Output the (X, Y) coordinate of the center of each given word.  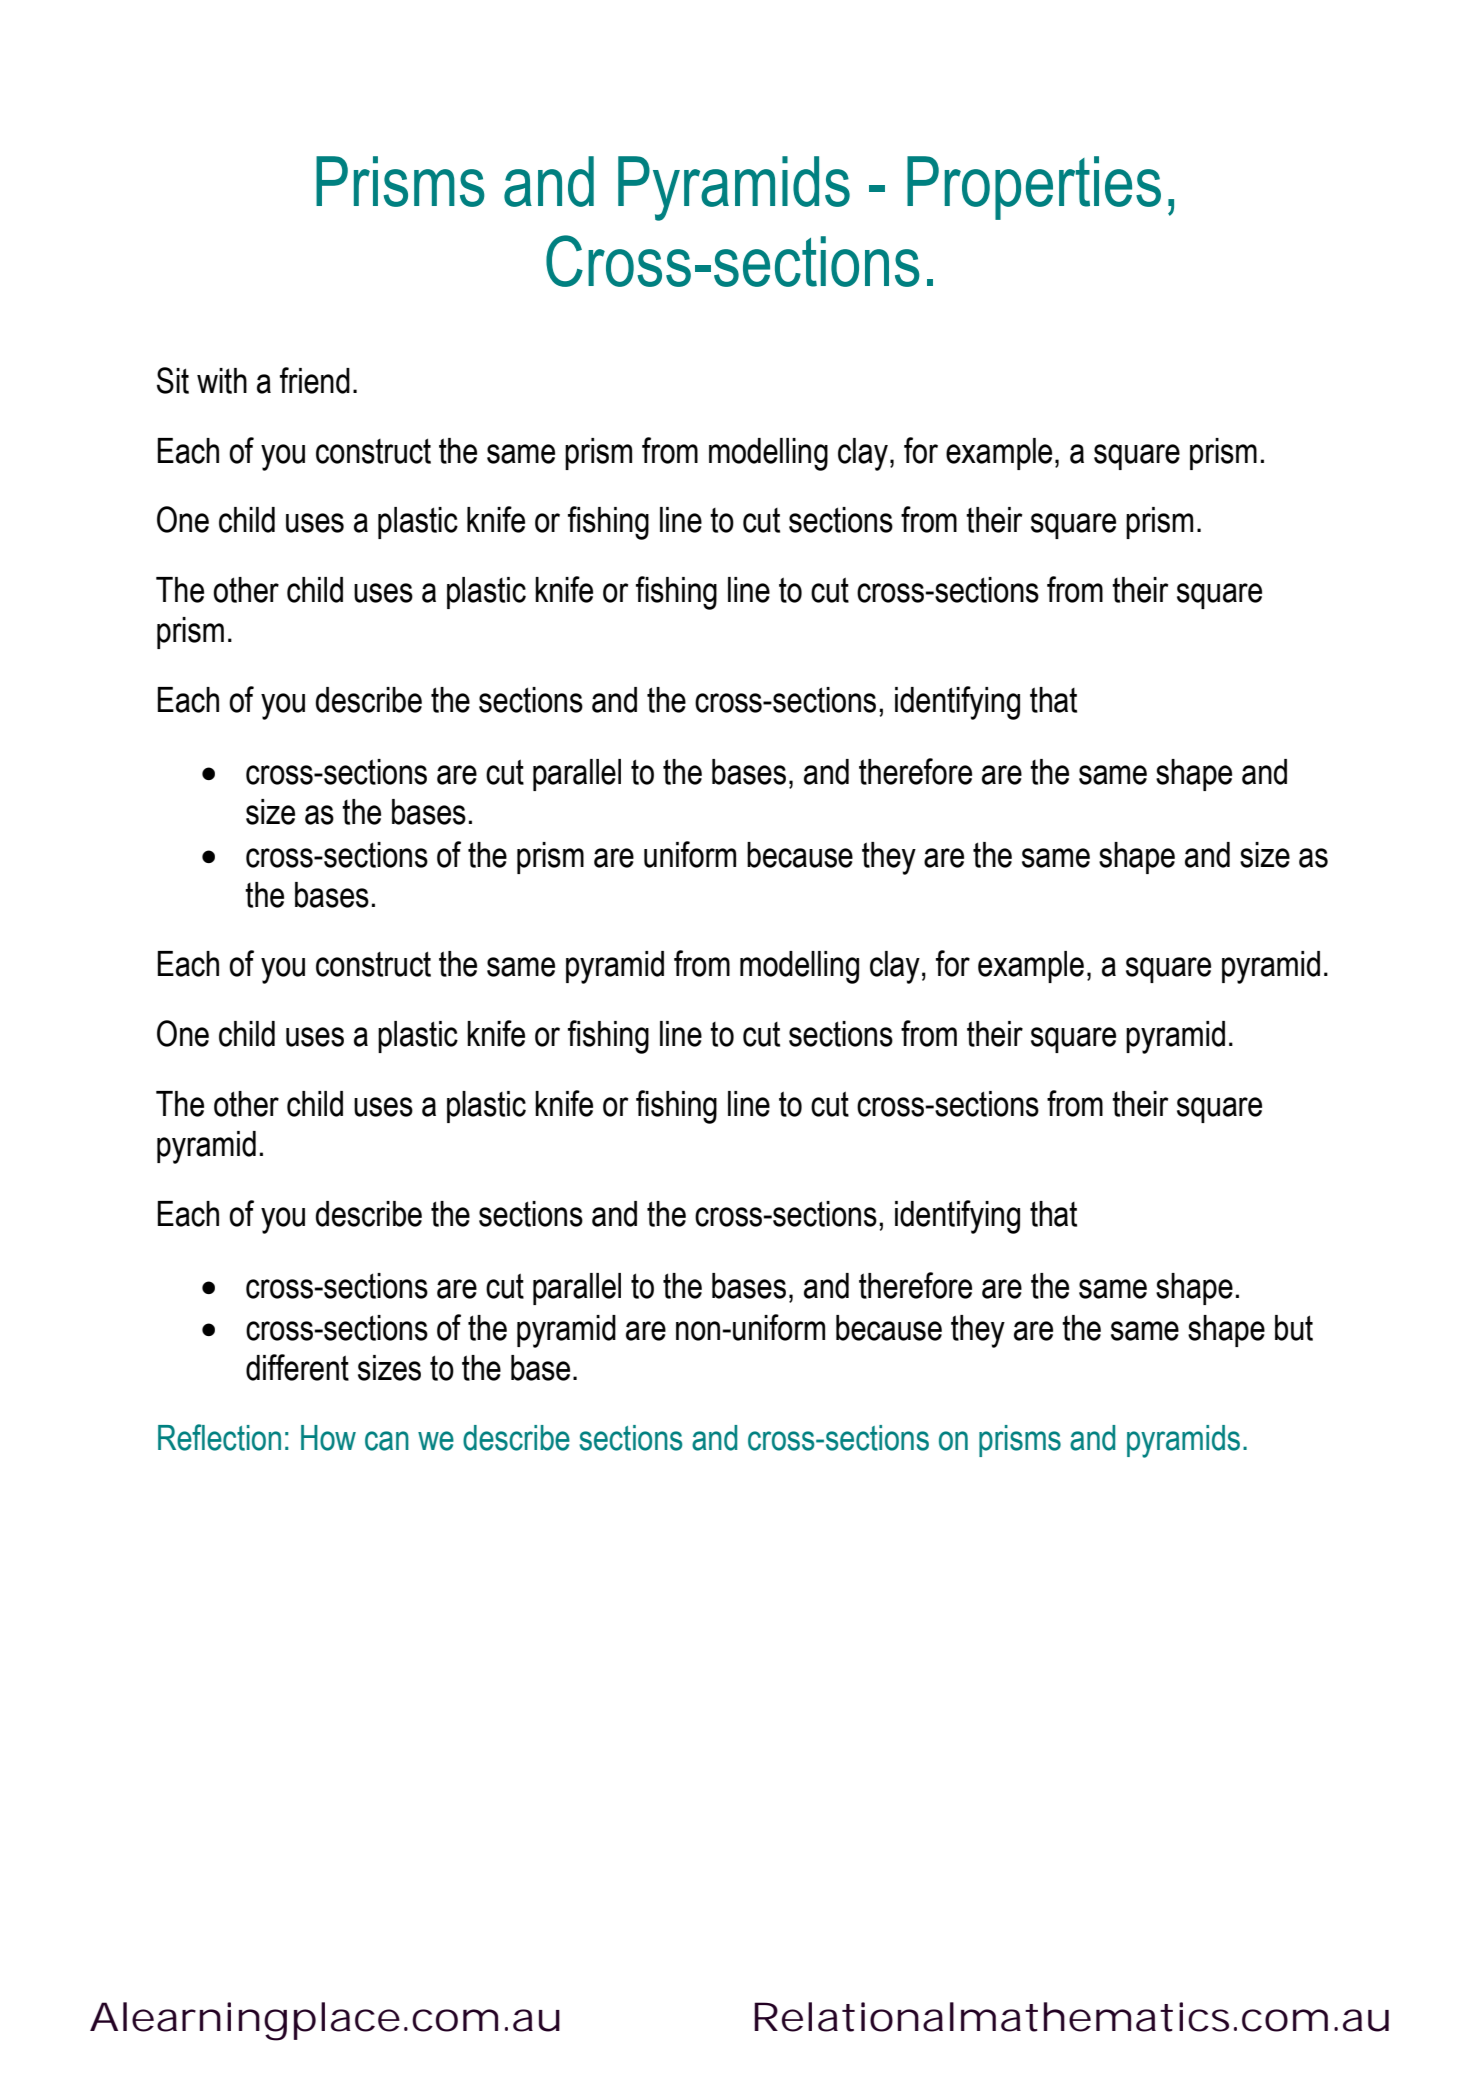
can (387, 1441)
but (1294, 1328)
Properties (1034, 188)
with (222, 381)
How (328, 1438)
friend (315, 380)
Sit (173, 380)
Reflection (219, 1437)
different (297, 1367)
